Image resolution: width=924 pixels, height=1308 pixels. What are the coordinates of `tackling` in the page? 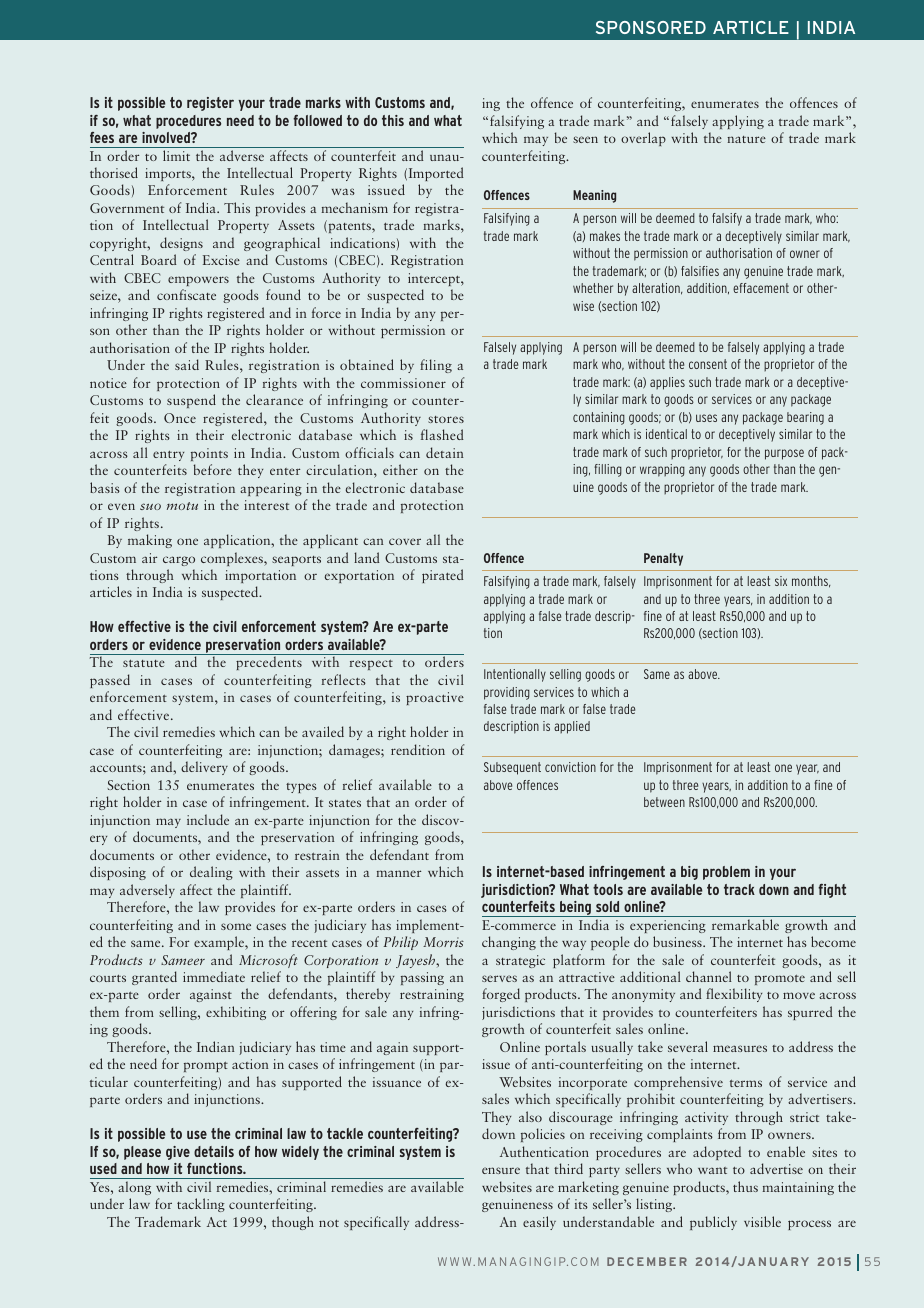 It's located at (201, 1205).
